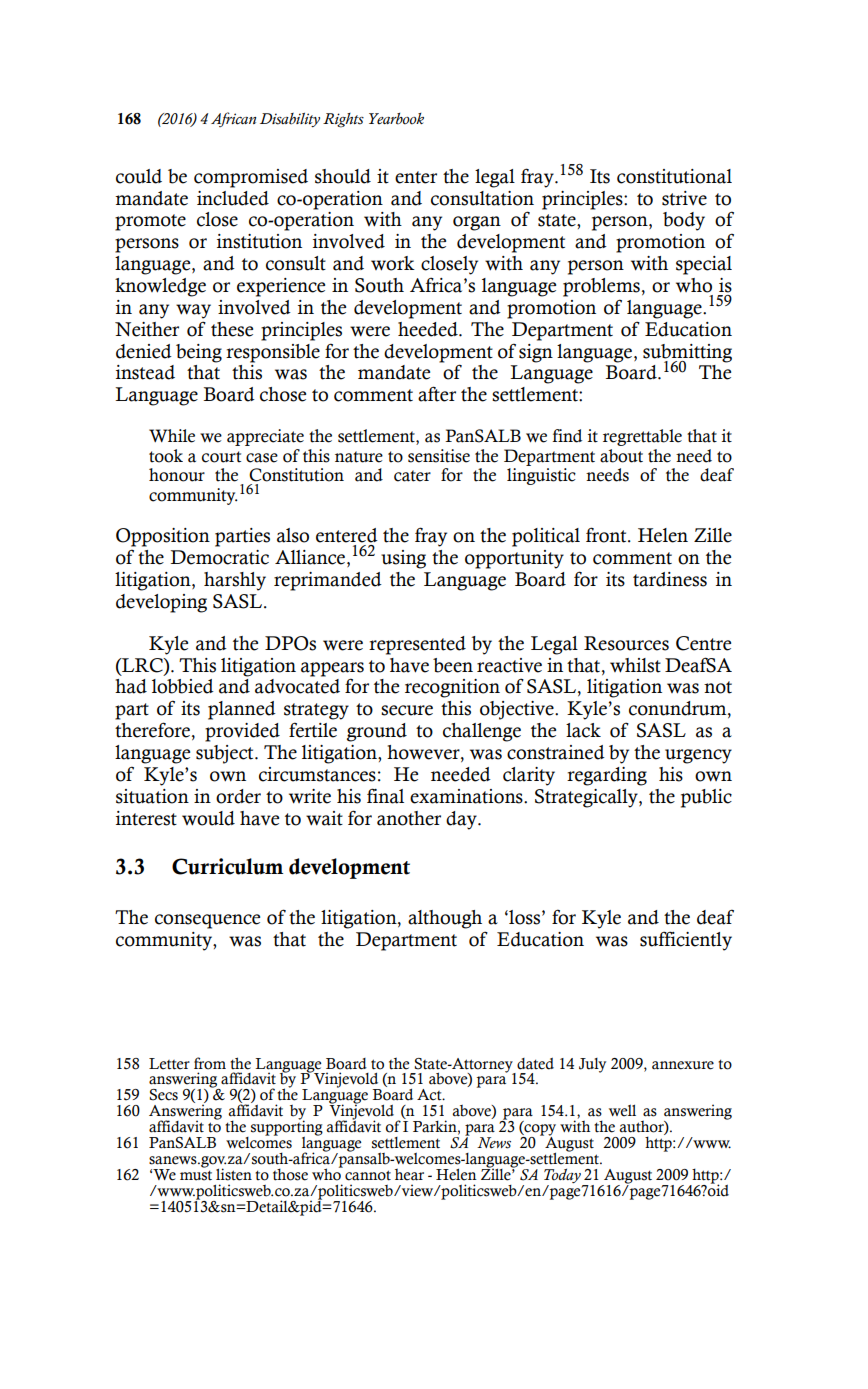 The width and height of the screenshot is (868, 1389). I want to click on must, so click(196, 1175).
